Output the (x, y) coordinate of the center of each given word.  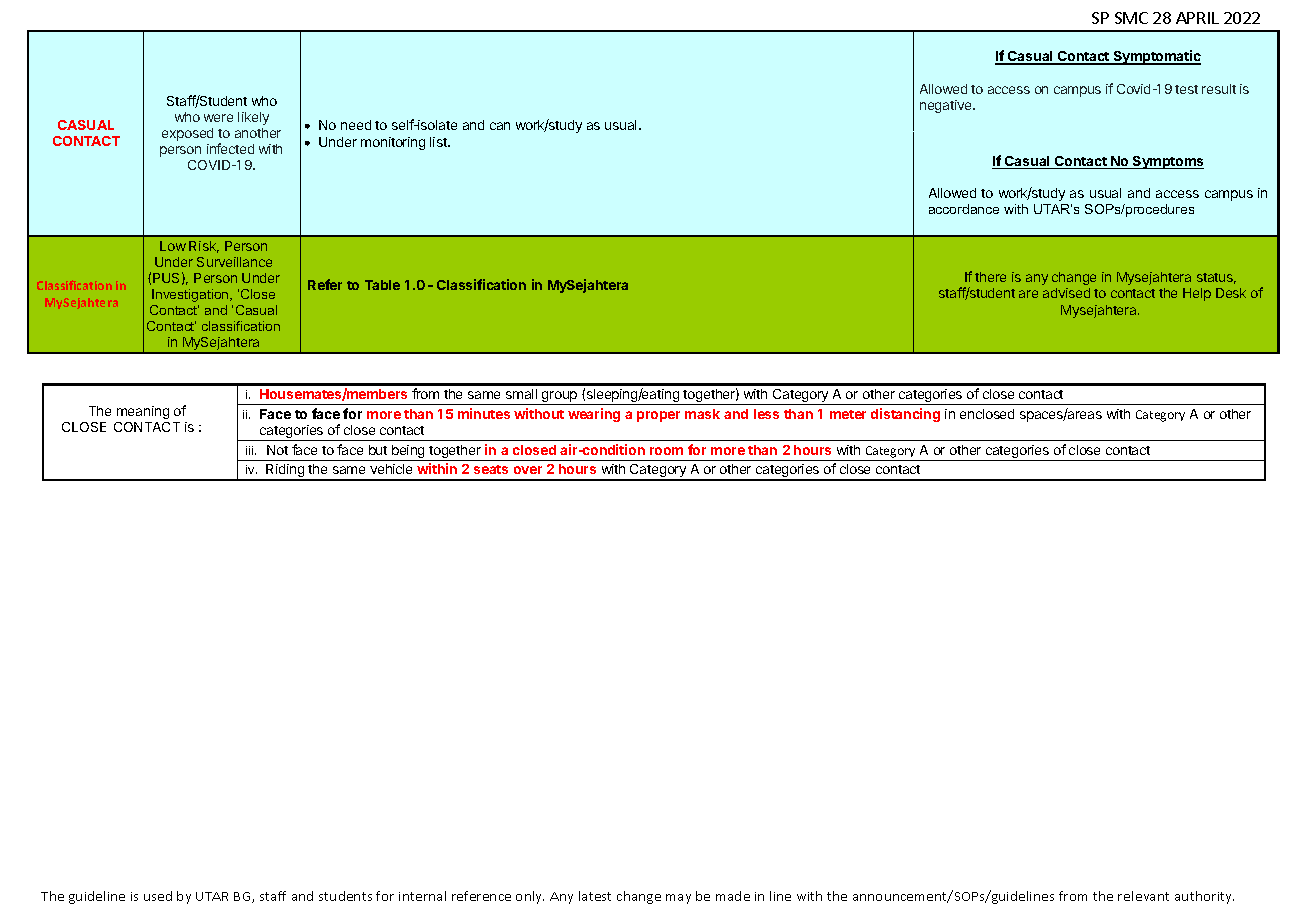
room (666, 451)
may (678, 899)
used (158, 896)
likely (253, 118)
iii (251, 450)
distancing (905, 415)
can (500, 126)
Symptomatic (1156, 57)
